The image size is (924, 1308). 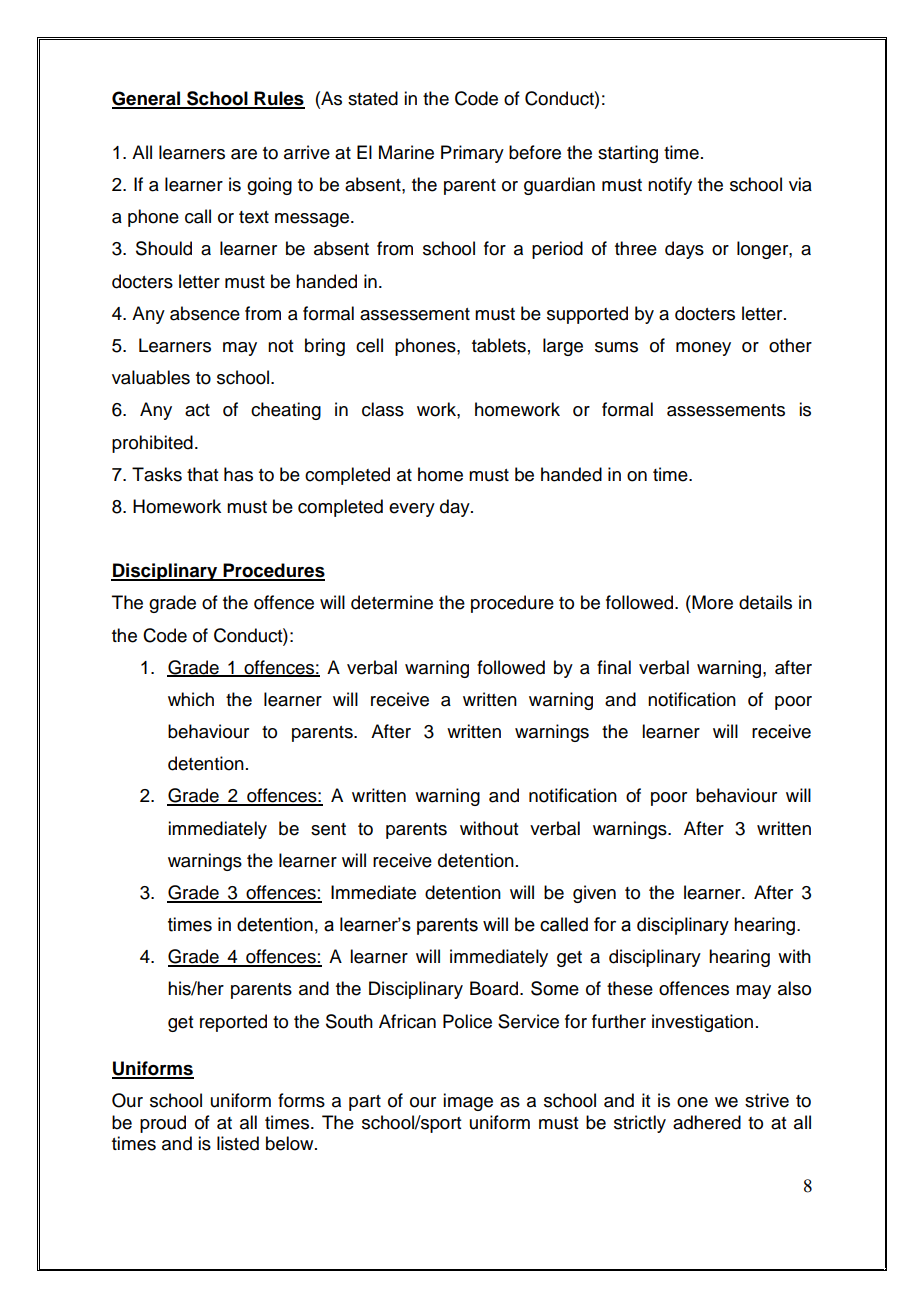 What do you see at coordinates (468, 1102) in the screenshot?
I see `image` at bounding box center [468, 1102].
